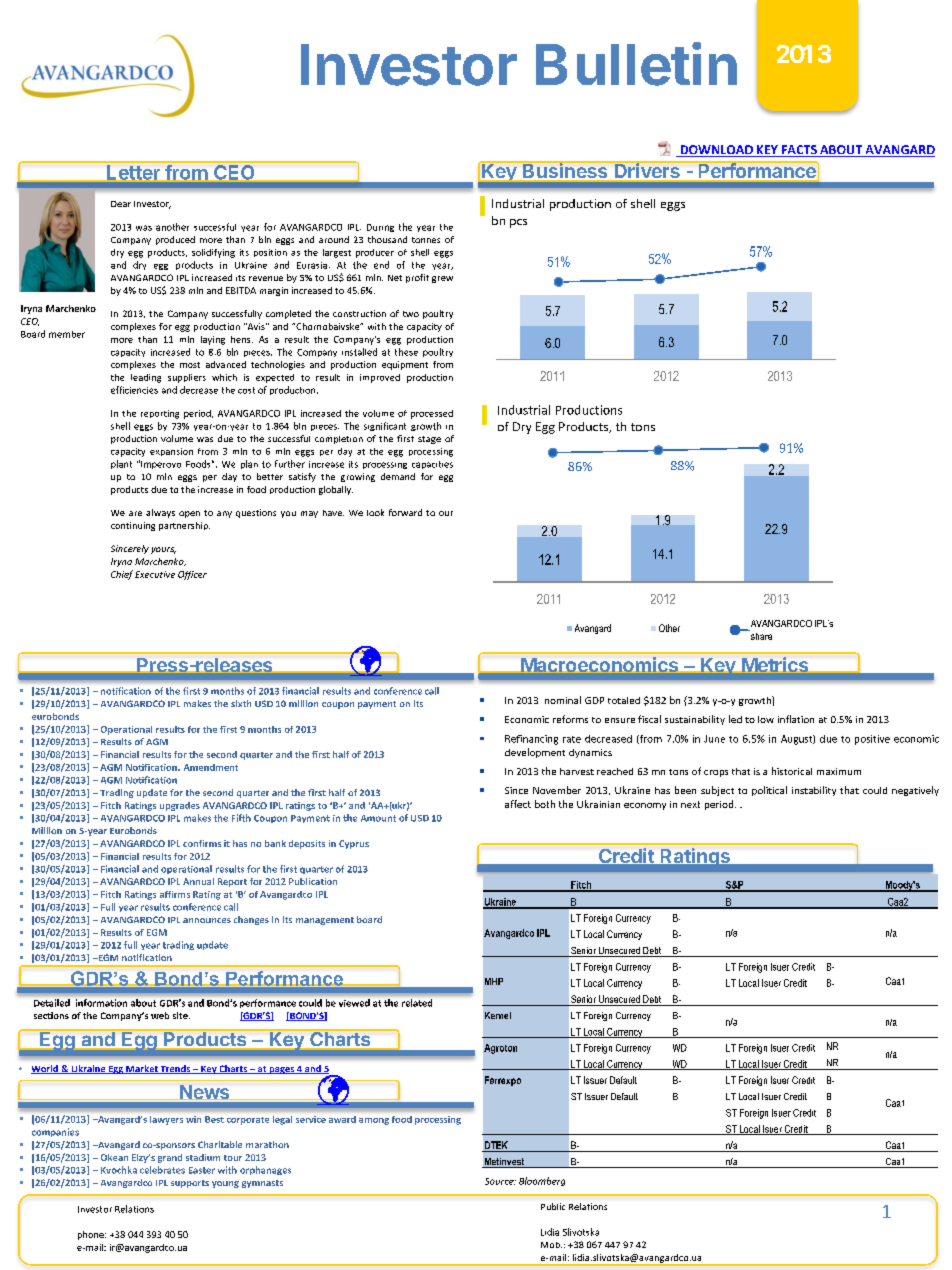 Image resolution: width=952 pixels, height=1270 pixels. I want to click on sixth, so click(241, 703).
